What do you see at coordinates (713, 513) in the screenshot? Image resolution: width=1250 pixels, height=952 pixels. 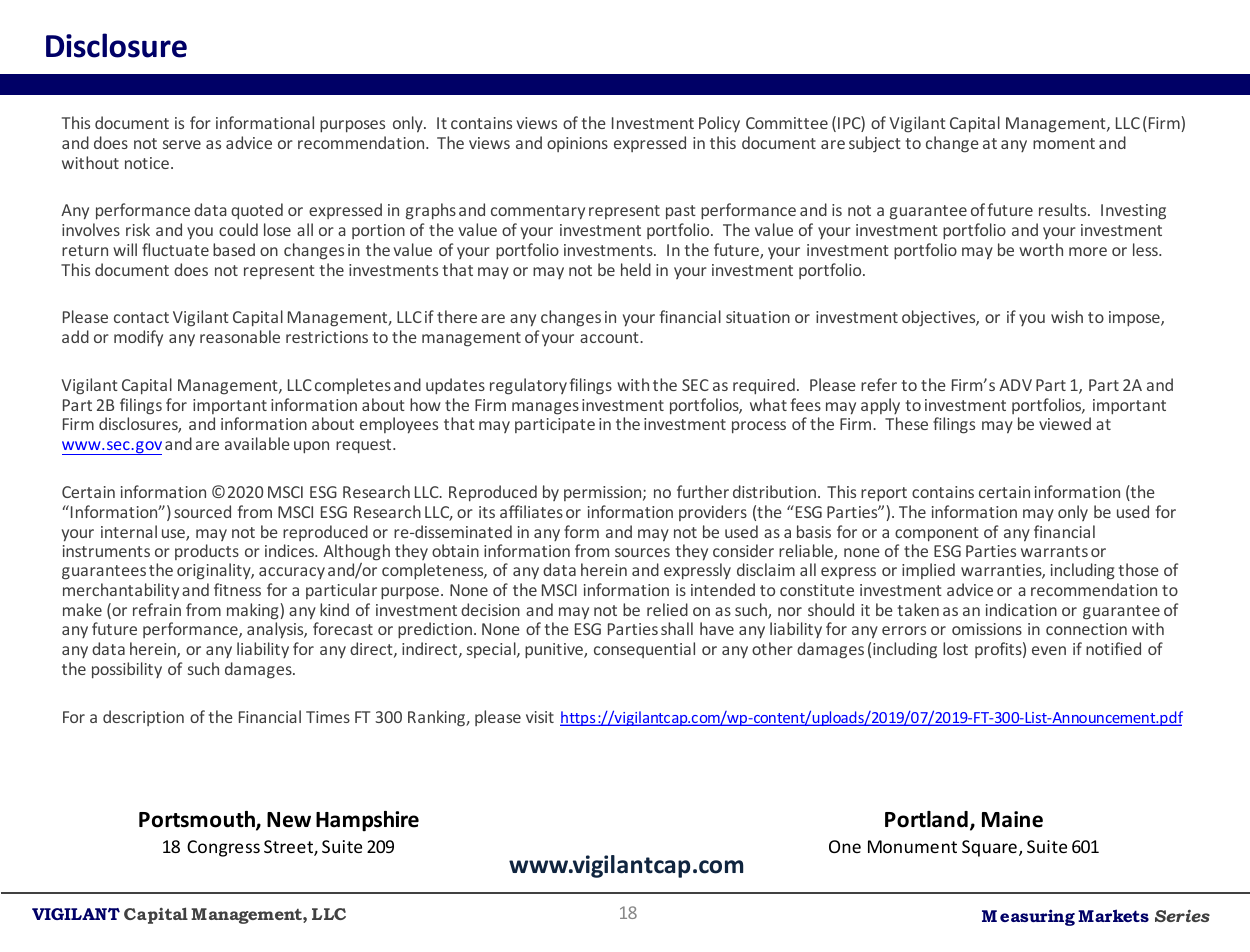 I see `providers` at bounding box center [713, 513].
